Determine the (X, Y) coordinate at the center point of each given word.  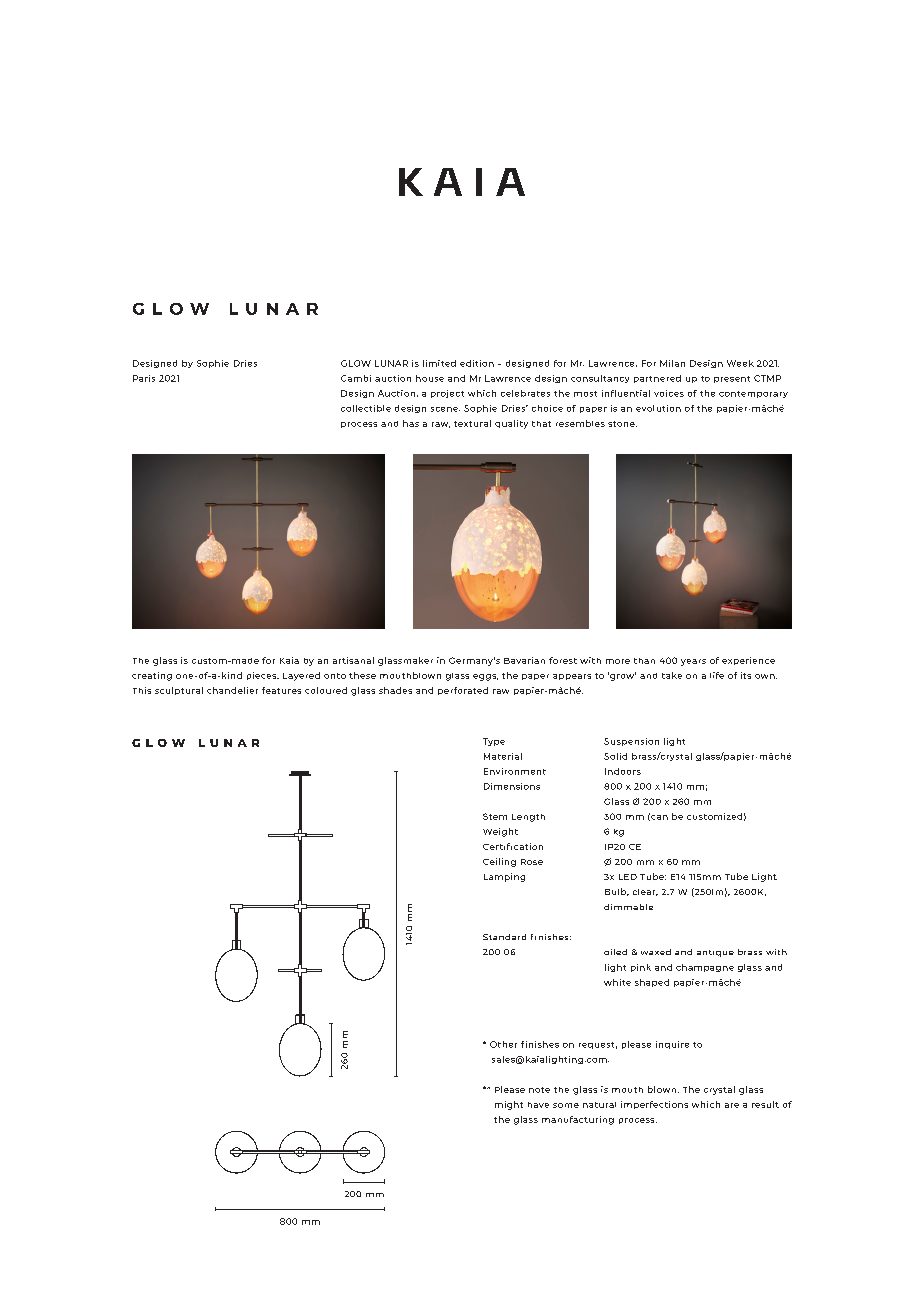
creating (152, 676)
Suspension (631, 742)
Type (494, 742)
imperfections (654, 1105)
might (509, 1105)
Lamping (504, 877)
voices (669, 393)
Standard (504, 937)
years (693, 662)
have (538, 1105)
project (447, 394)
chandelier (232, 690)
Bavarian (524, 660)
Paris (144, 378)
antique (715, 953)
